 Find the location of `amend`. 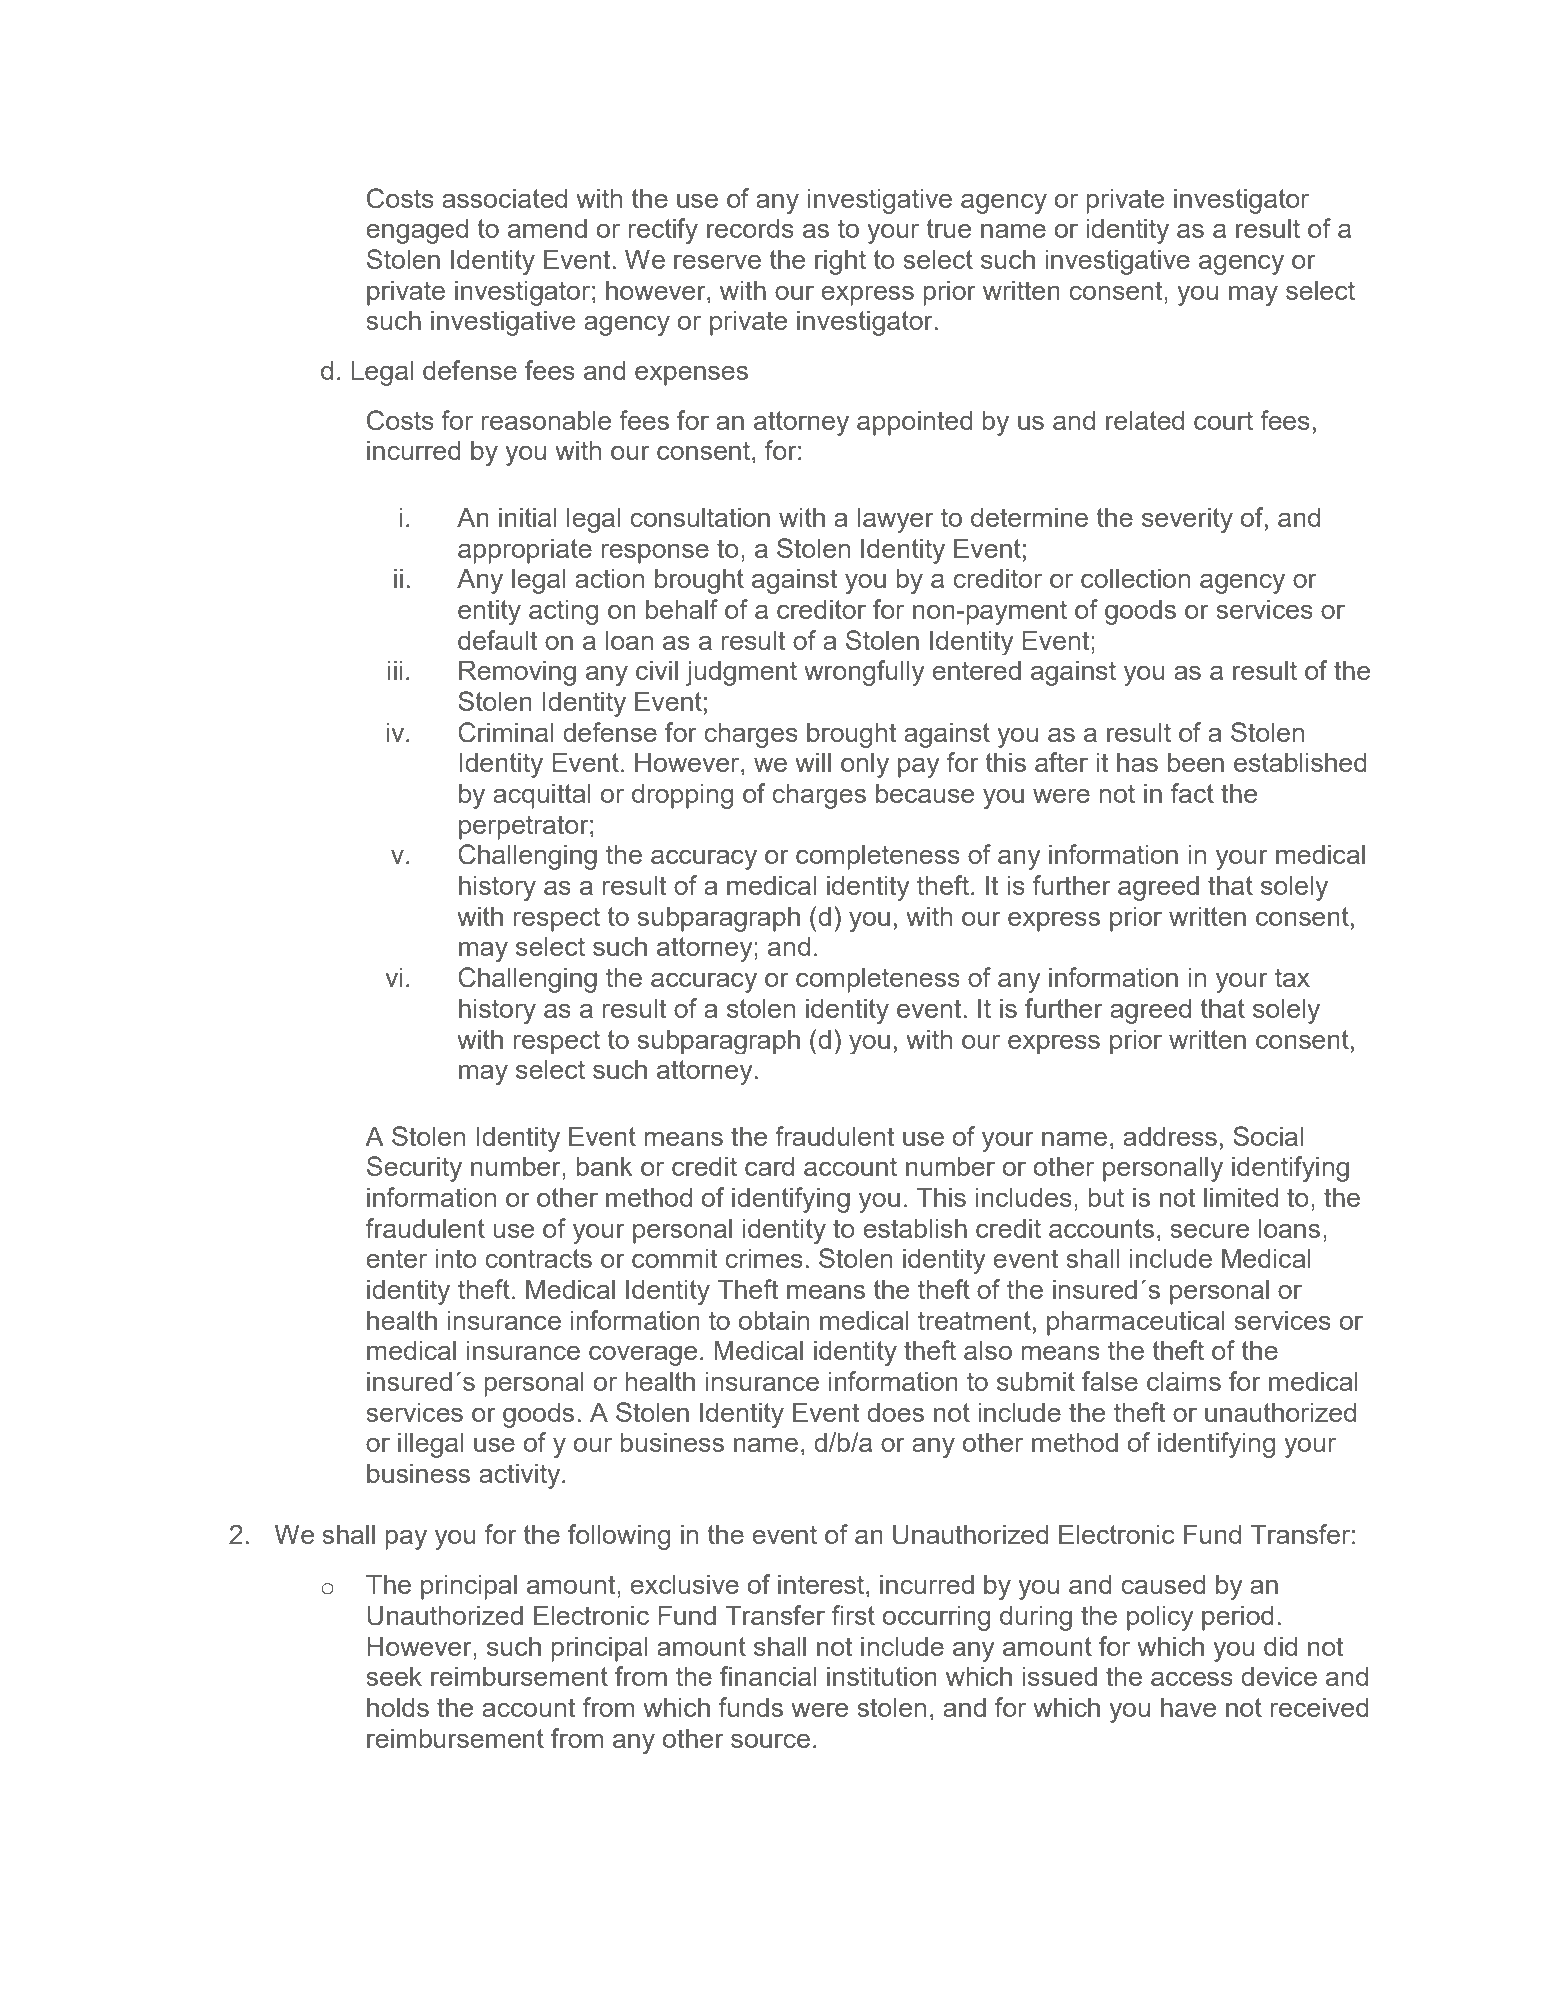

amend is located at coordinates (547, 228).
